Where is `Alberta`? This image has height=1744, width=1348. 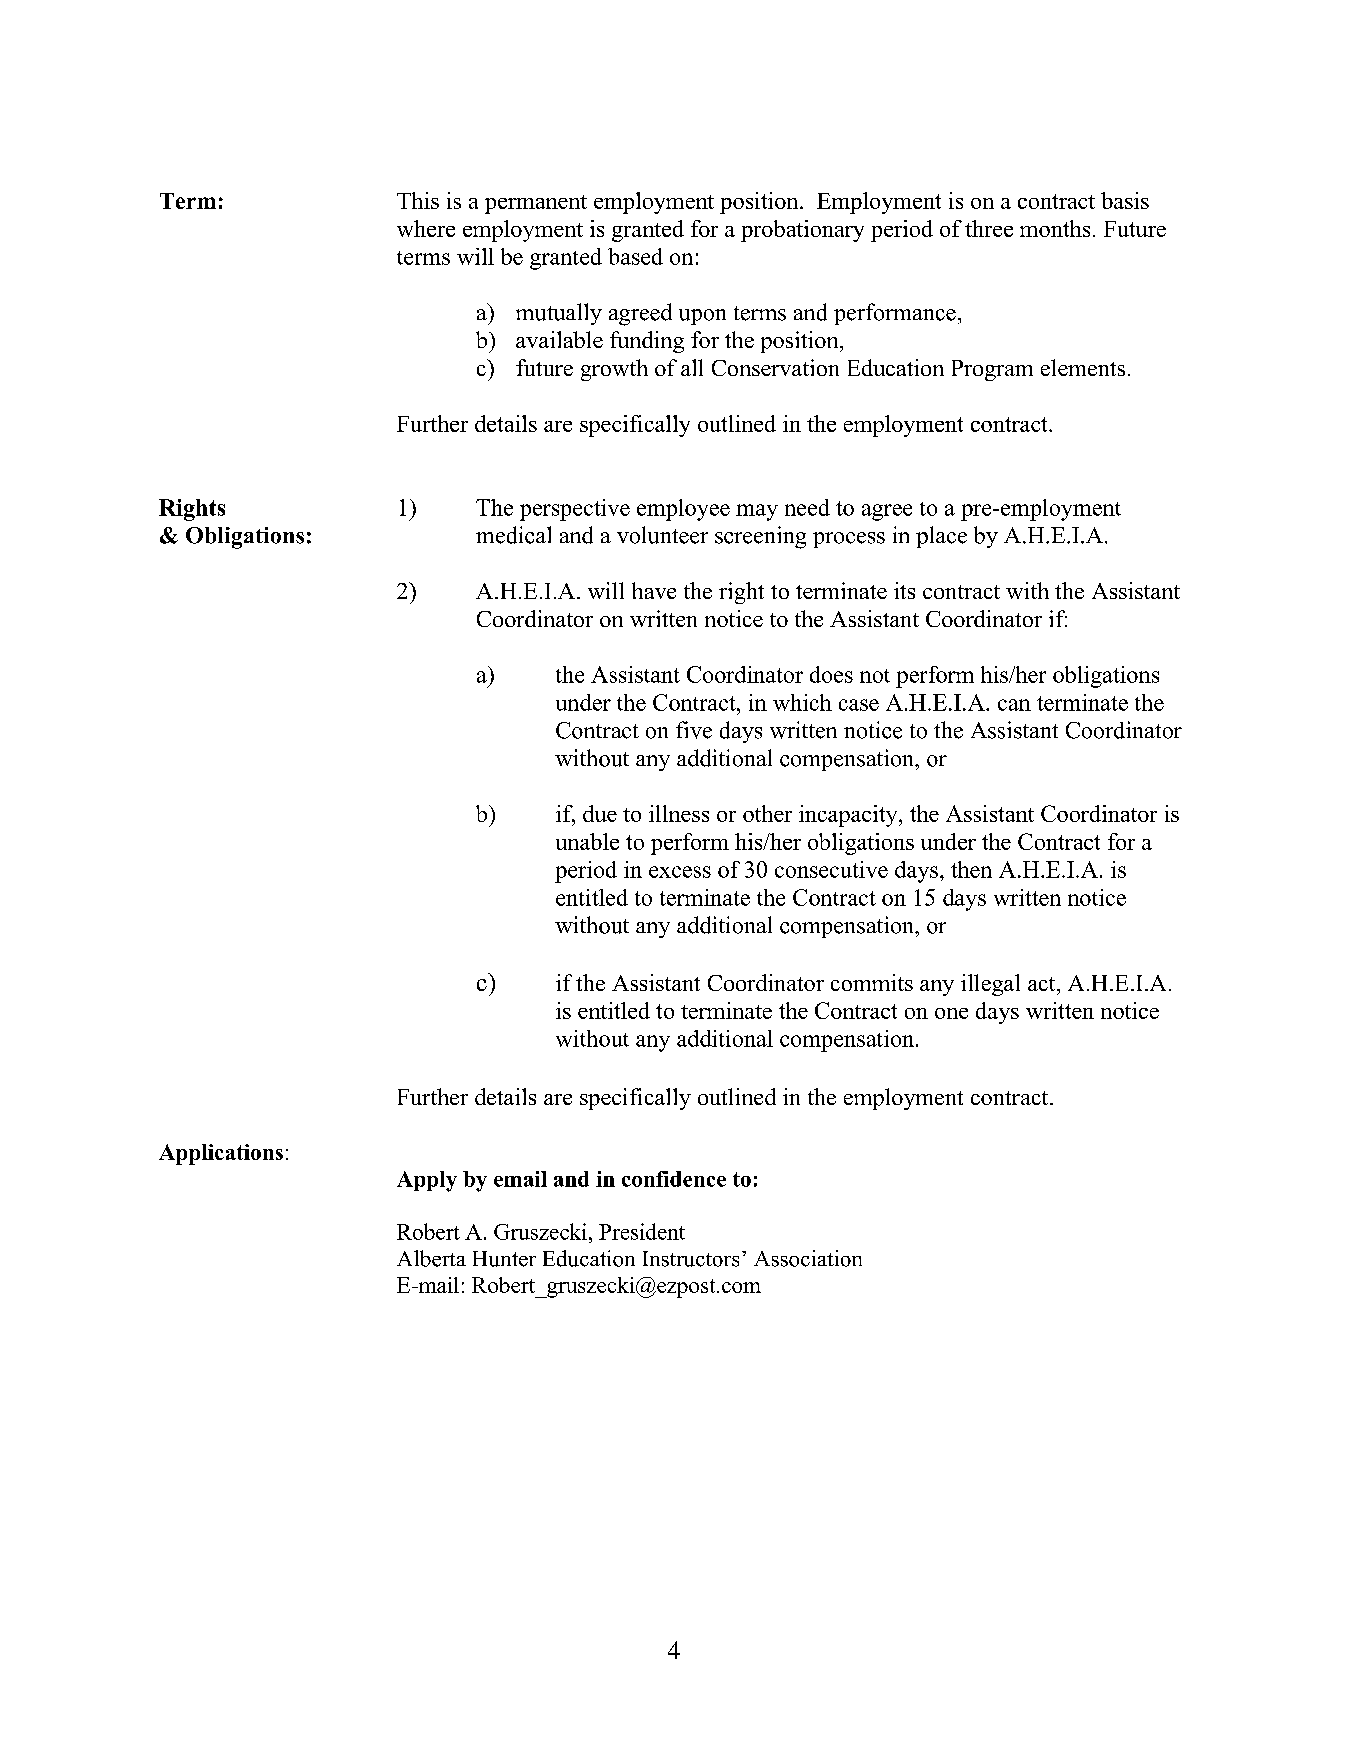
Alberta is located at coordinates (431, 1258).
